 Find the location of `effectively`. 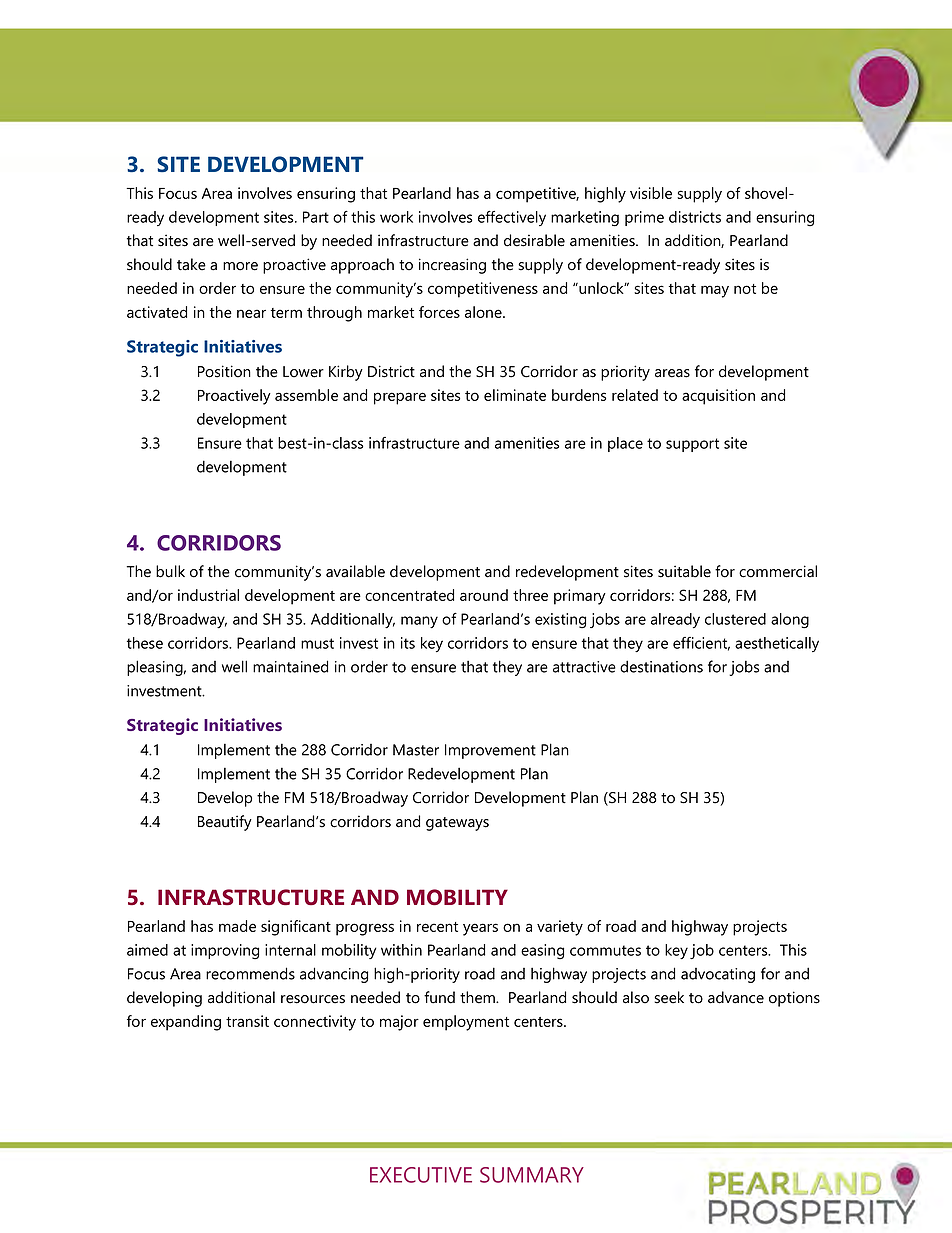

effectively is located at coordinates (512, 218).
